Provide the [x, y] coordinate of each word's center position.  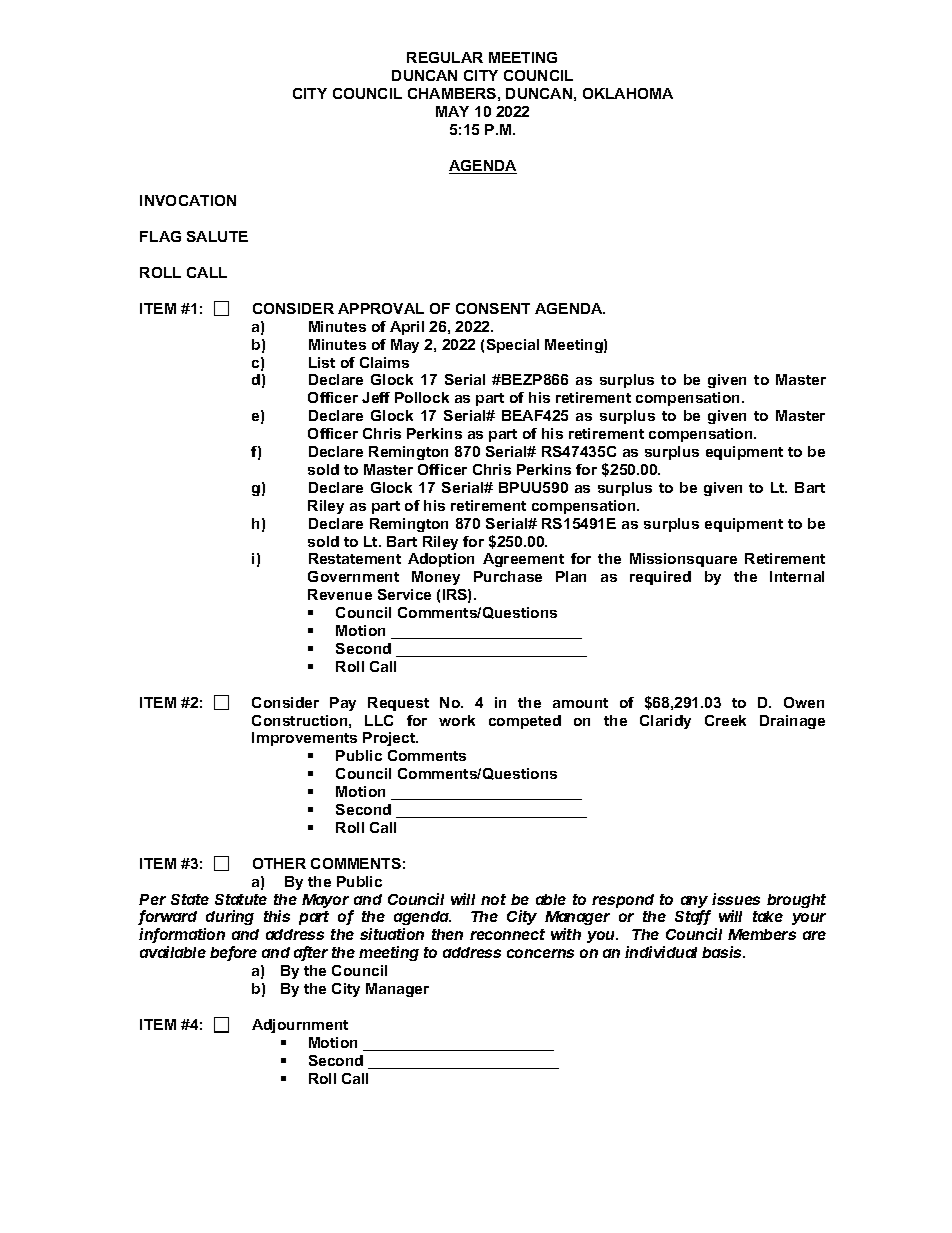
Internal [797, 576]
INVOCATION [188, 200]
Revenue [340, 594]
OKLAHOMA [628, 93]
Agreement [523, 560]
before [233, 953]
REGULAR [445, 57]
